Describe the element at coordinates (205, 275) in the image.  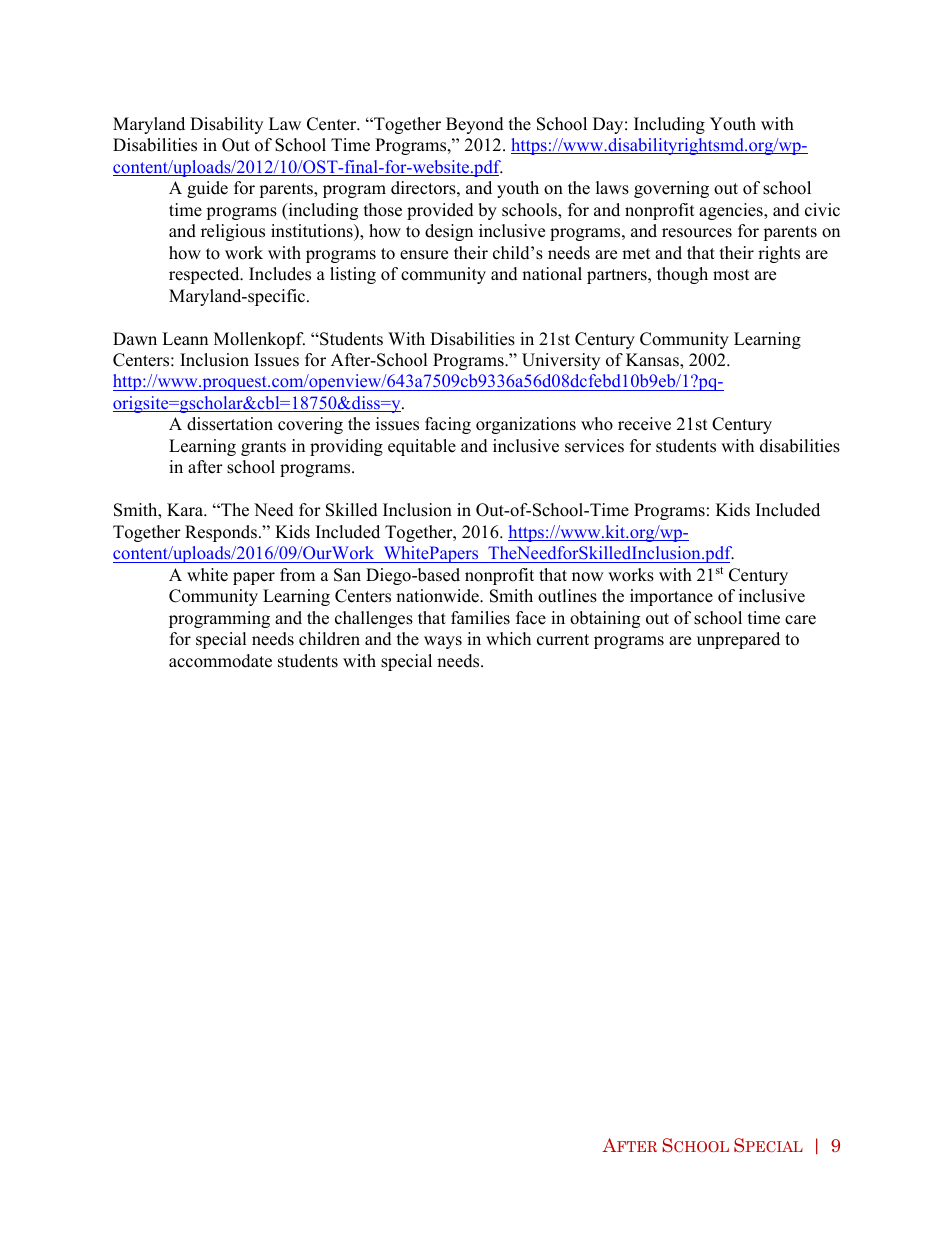
I see `respected` at that location.
